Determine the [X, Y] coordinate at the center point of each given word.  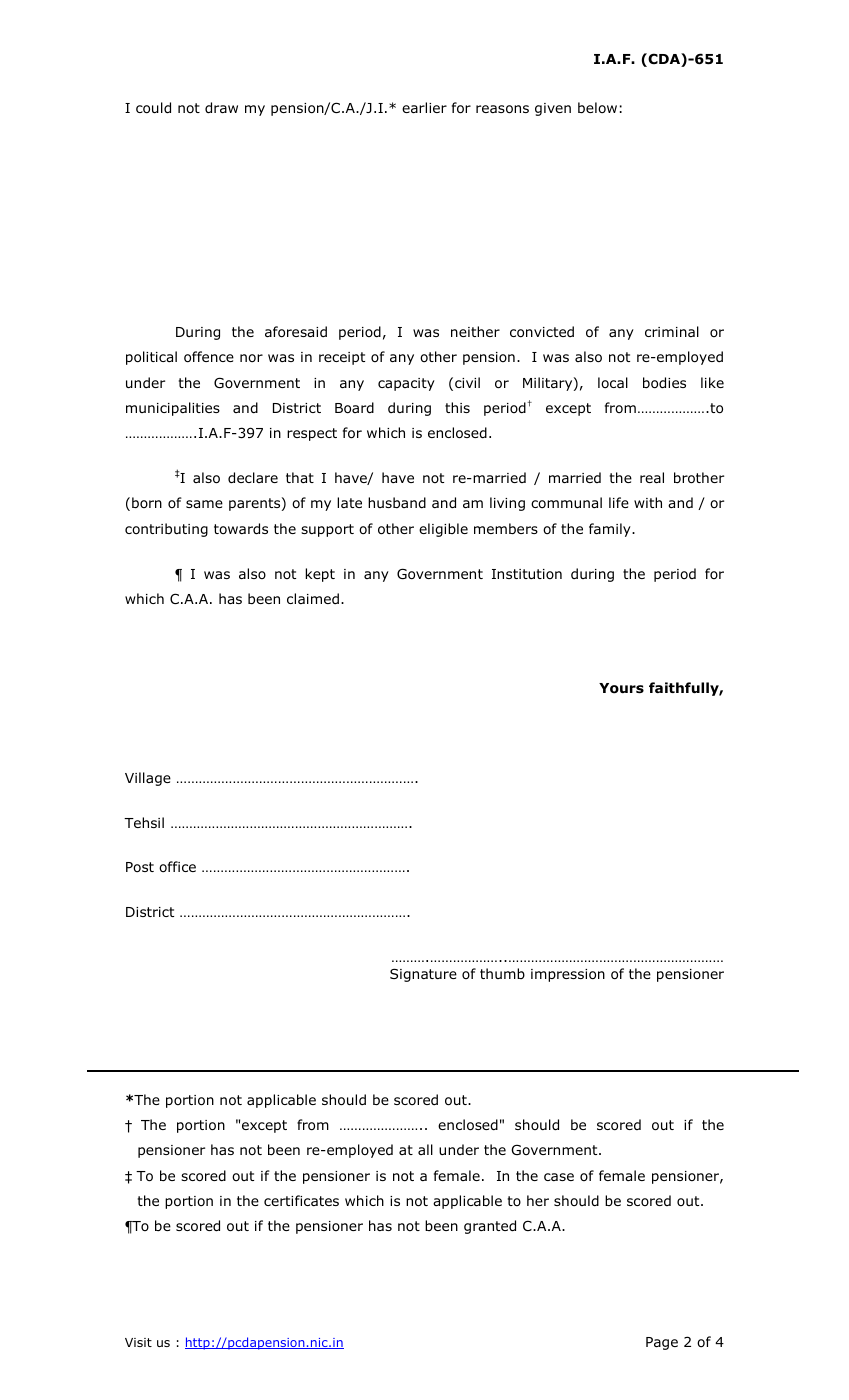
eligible [443, 530]
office [177, 866]
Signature [423, 975]
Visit [138, 1342]
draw [221, 108]
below [597, 107]
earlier [424, 107]
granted [490, 1227]
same [204, 504]
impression [568, 975]
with [648, 502]
